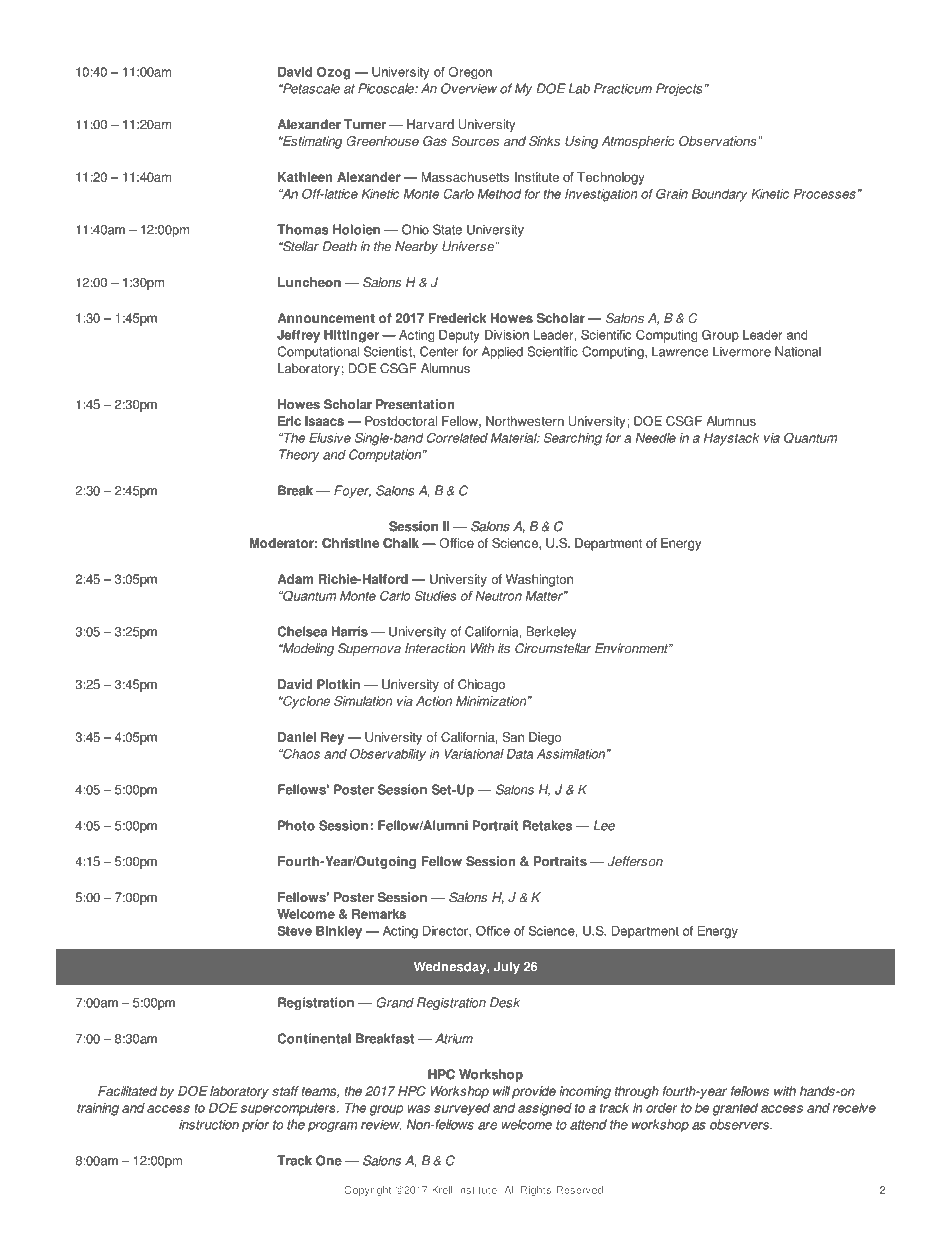  I want to click on Correlated, so click(457, 437).
